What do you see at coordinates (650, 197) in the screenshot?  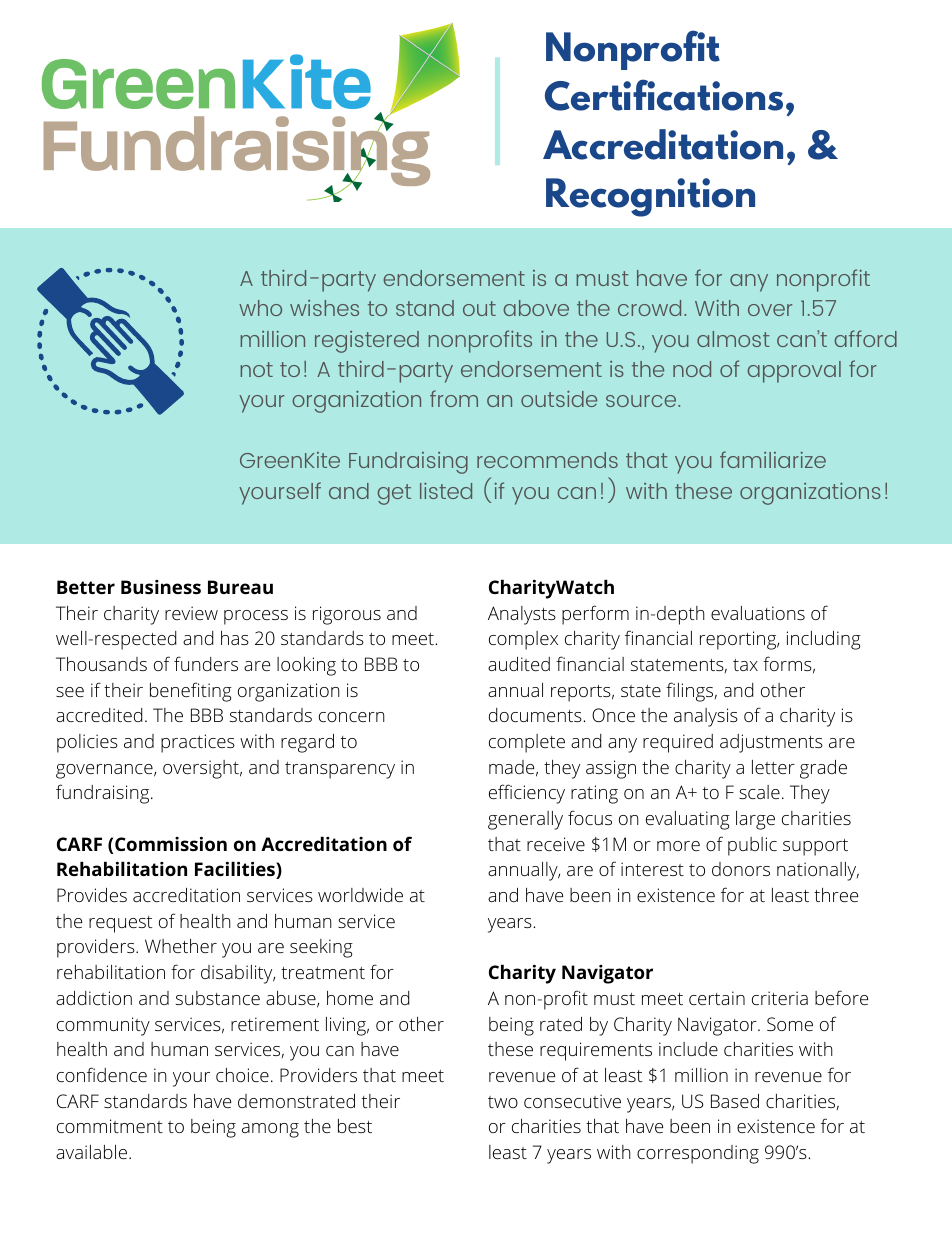 I see `Recognition` at bounding box center [650, 197].
